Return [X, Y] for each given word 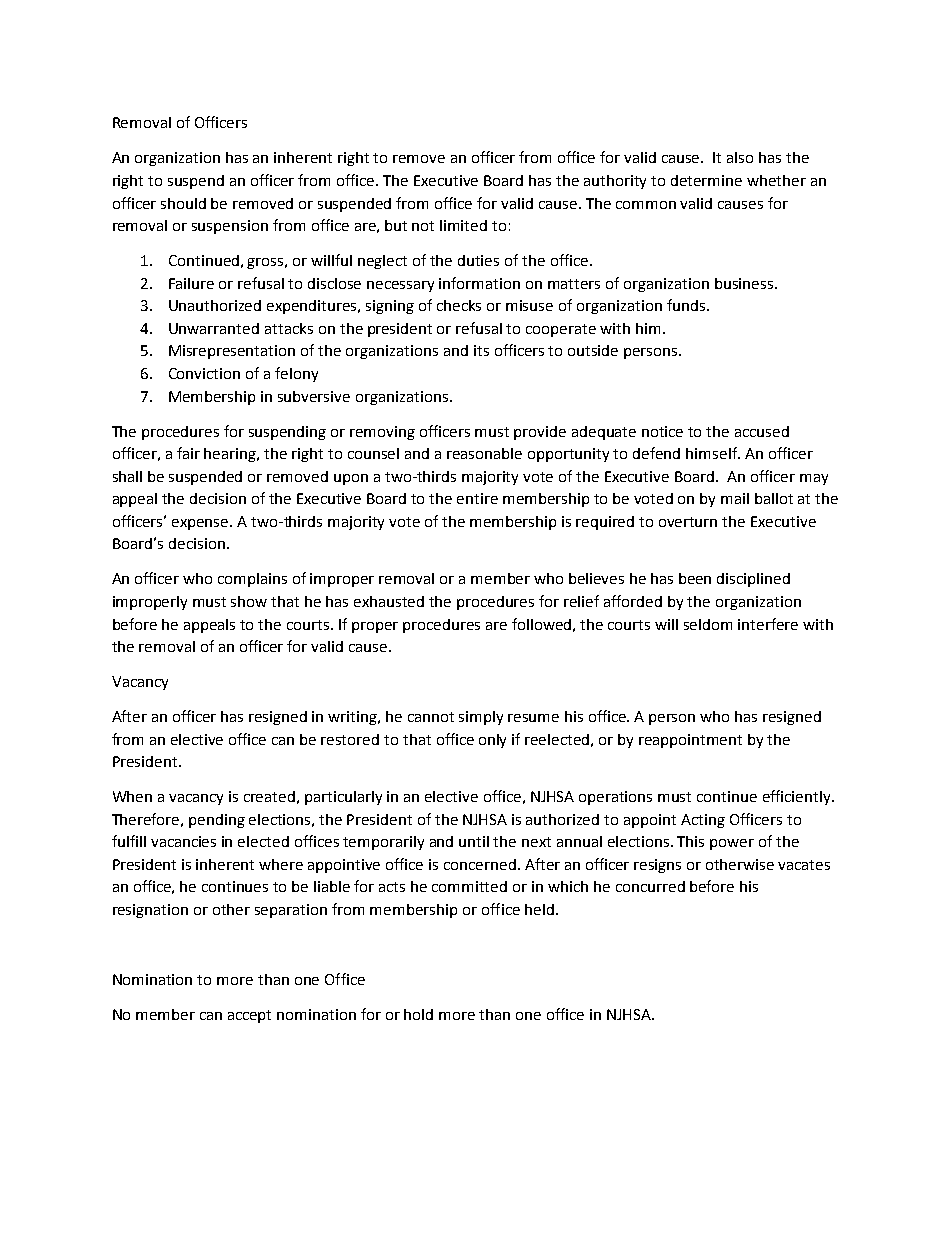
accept [249, 1016]
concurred [650, 886]
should [183, 203]
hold [418, 1014]
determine [706, 180]
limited [463, 225]
